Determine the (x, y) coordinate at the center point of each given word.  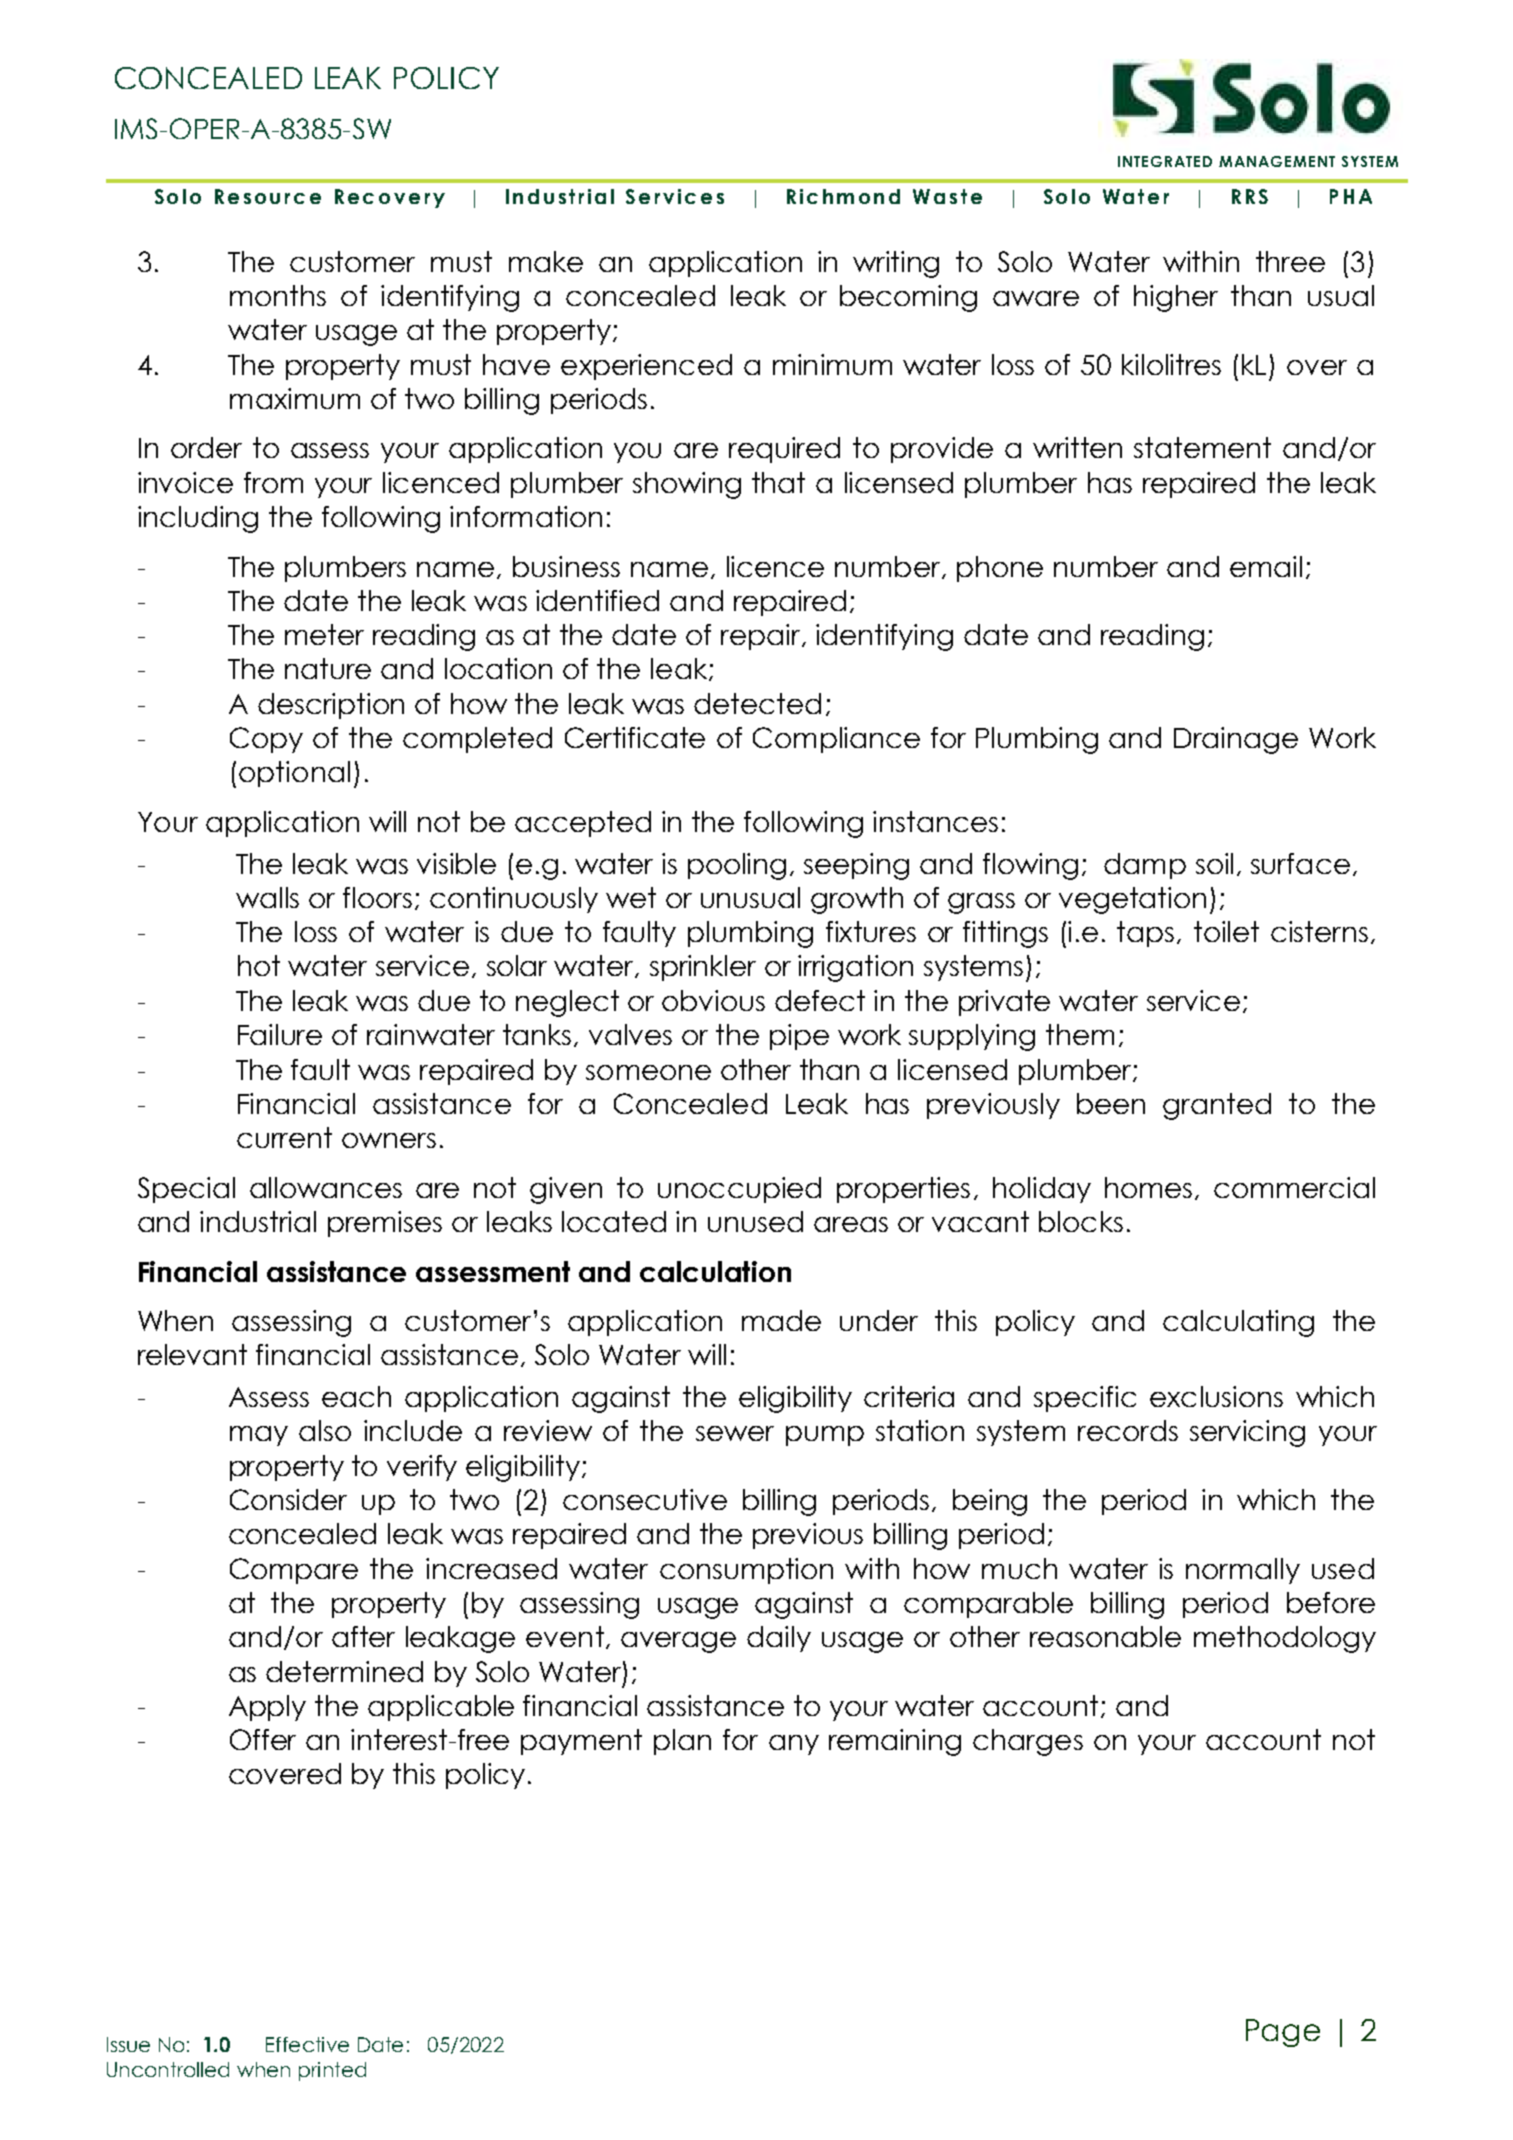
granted (1217, 1106)
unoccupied (739, 1190)
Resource (268, 196)
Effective (307, 2044)
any (794, 1745)
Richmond (843, 196)
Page (1283, 2033)
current (284, 1137)
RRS (1250, 196)
